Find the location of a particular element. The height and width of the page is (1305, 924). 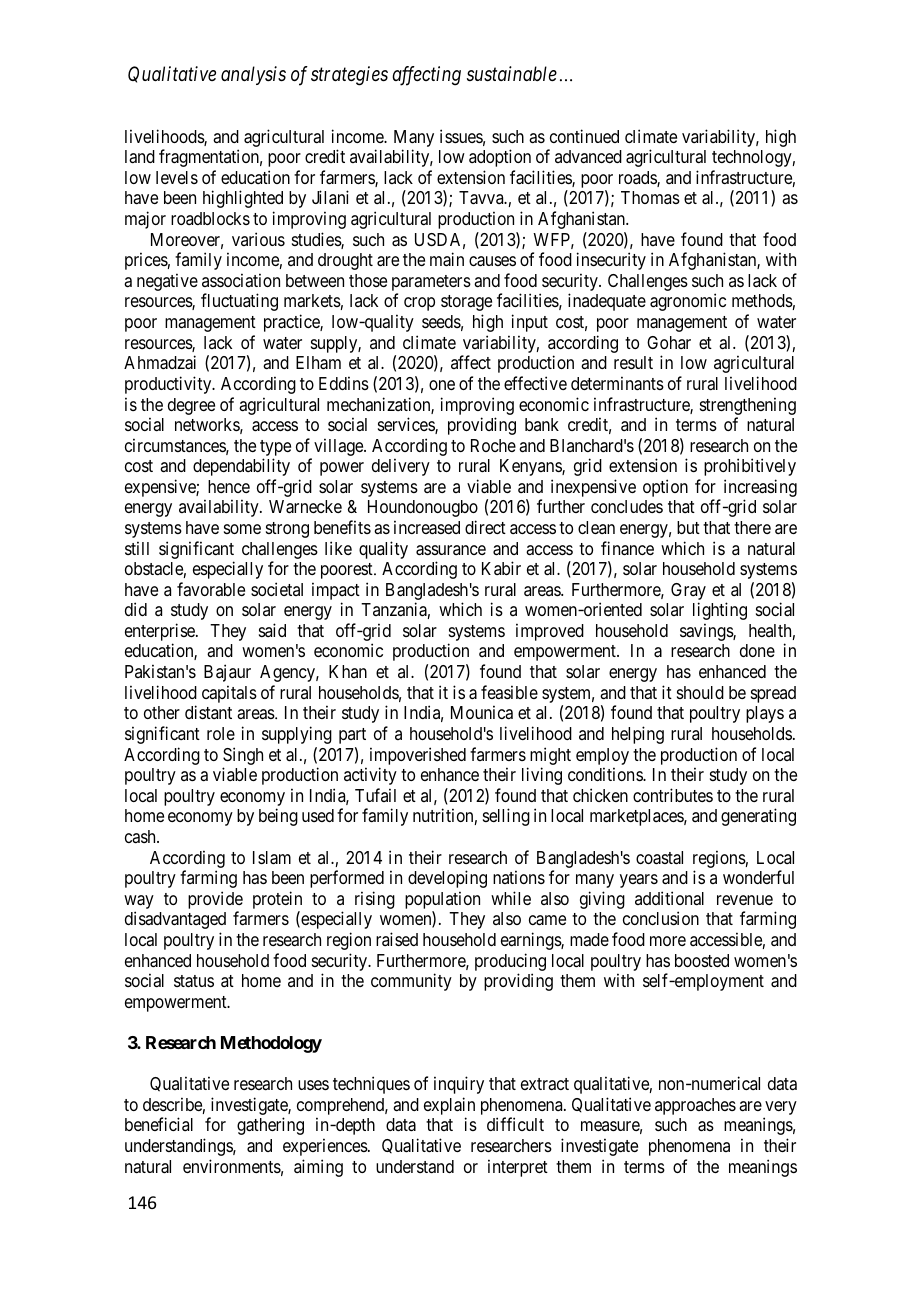

provide is located at coordinates (215, 900).
